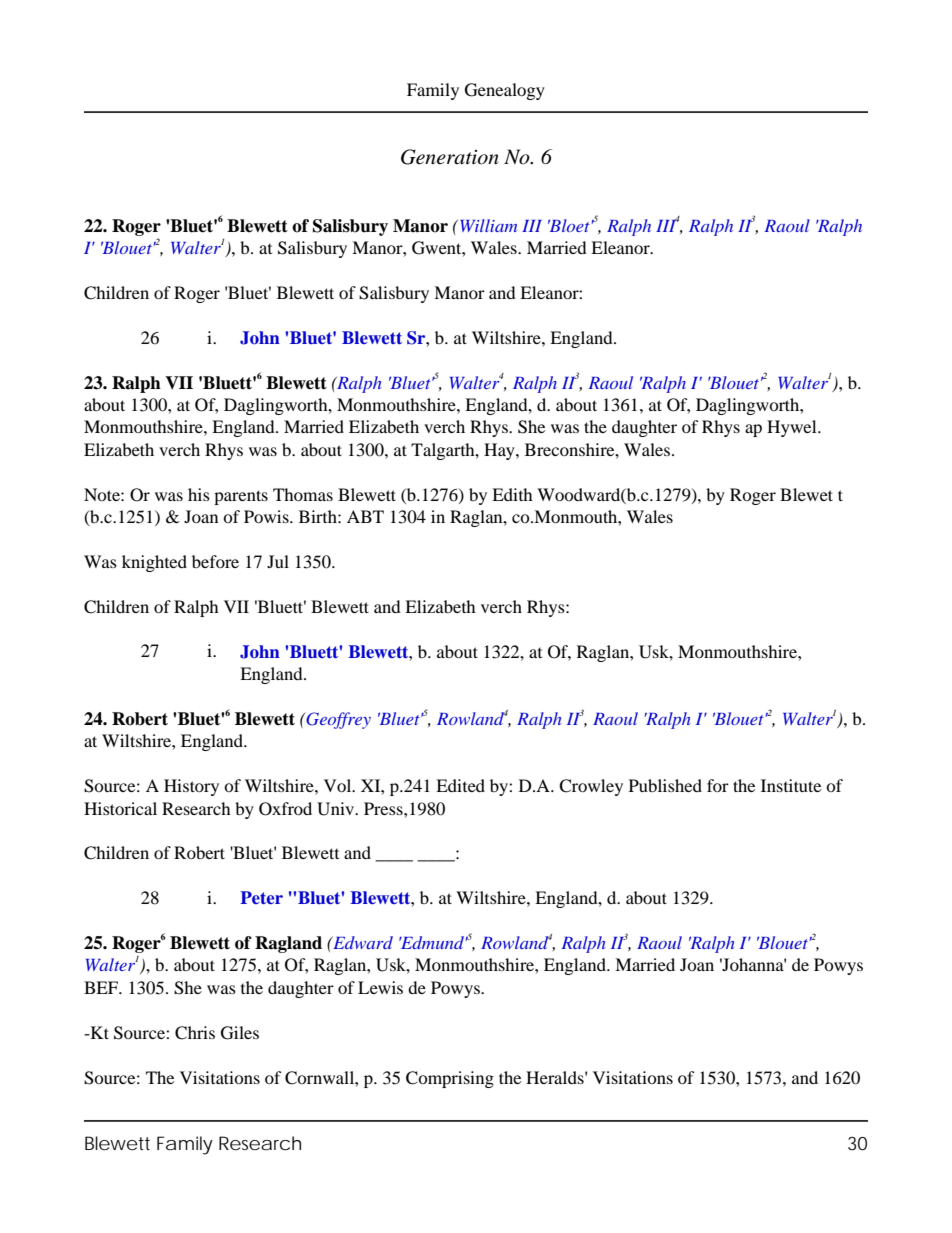 This screenshot has height=1233, width=952. What do you see at coordinates (791, 785) in the screenshot?
I see `Institute` at bounding box center [791, 785].
